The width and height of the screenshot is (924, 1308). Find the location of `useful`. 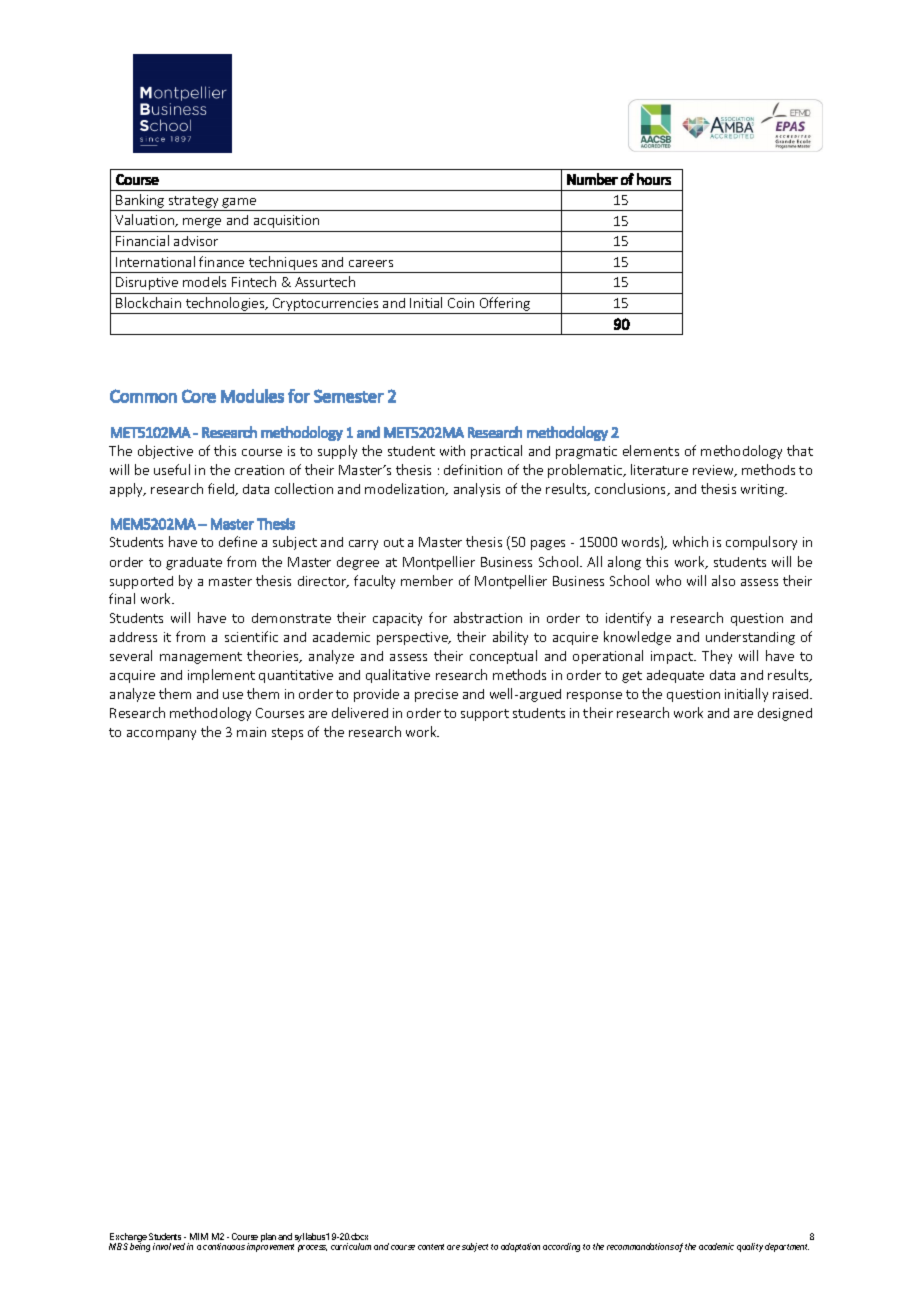

useful is located at coordinates (172, 469).
